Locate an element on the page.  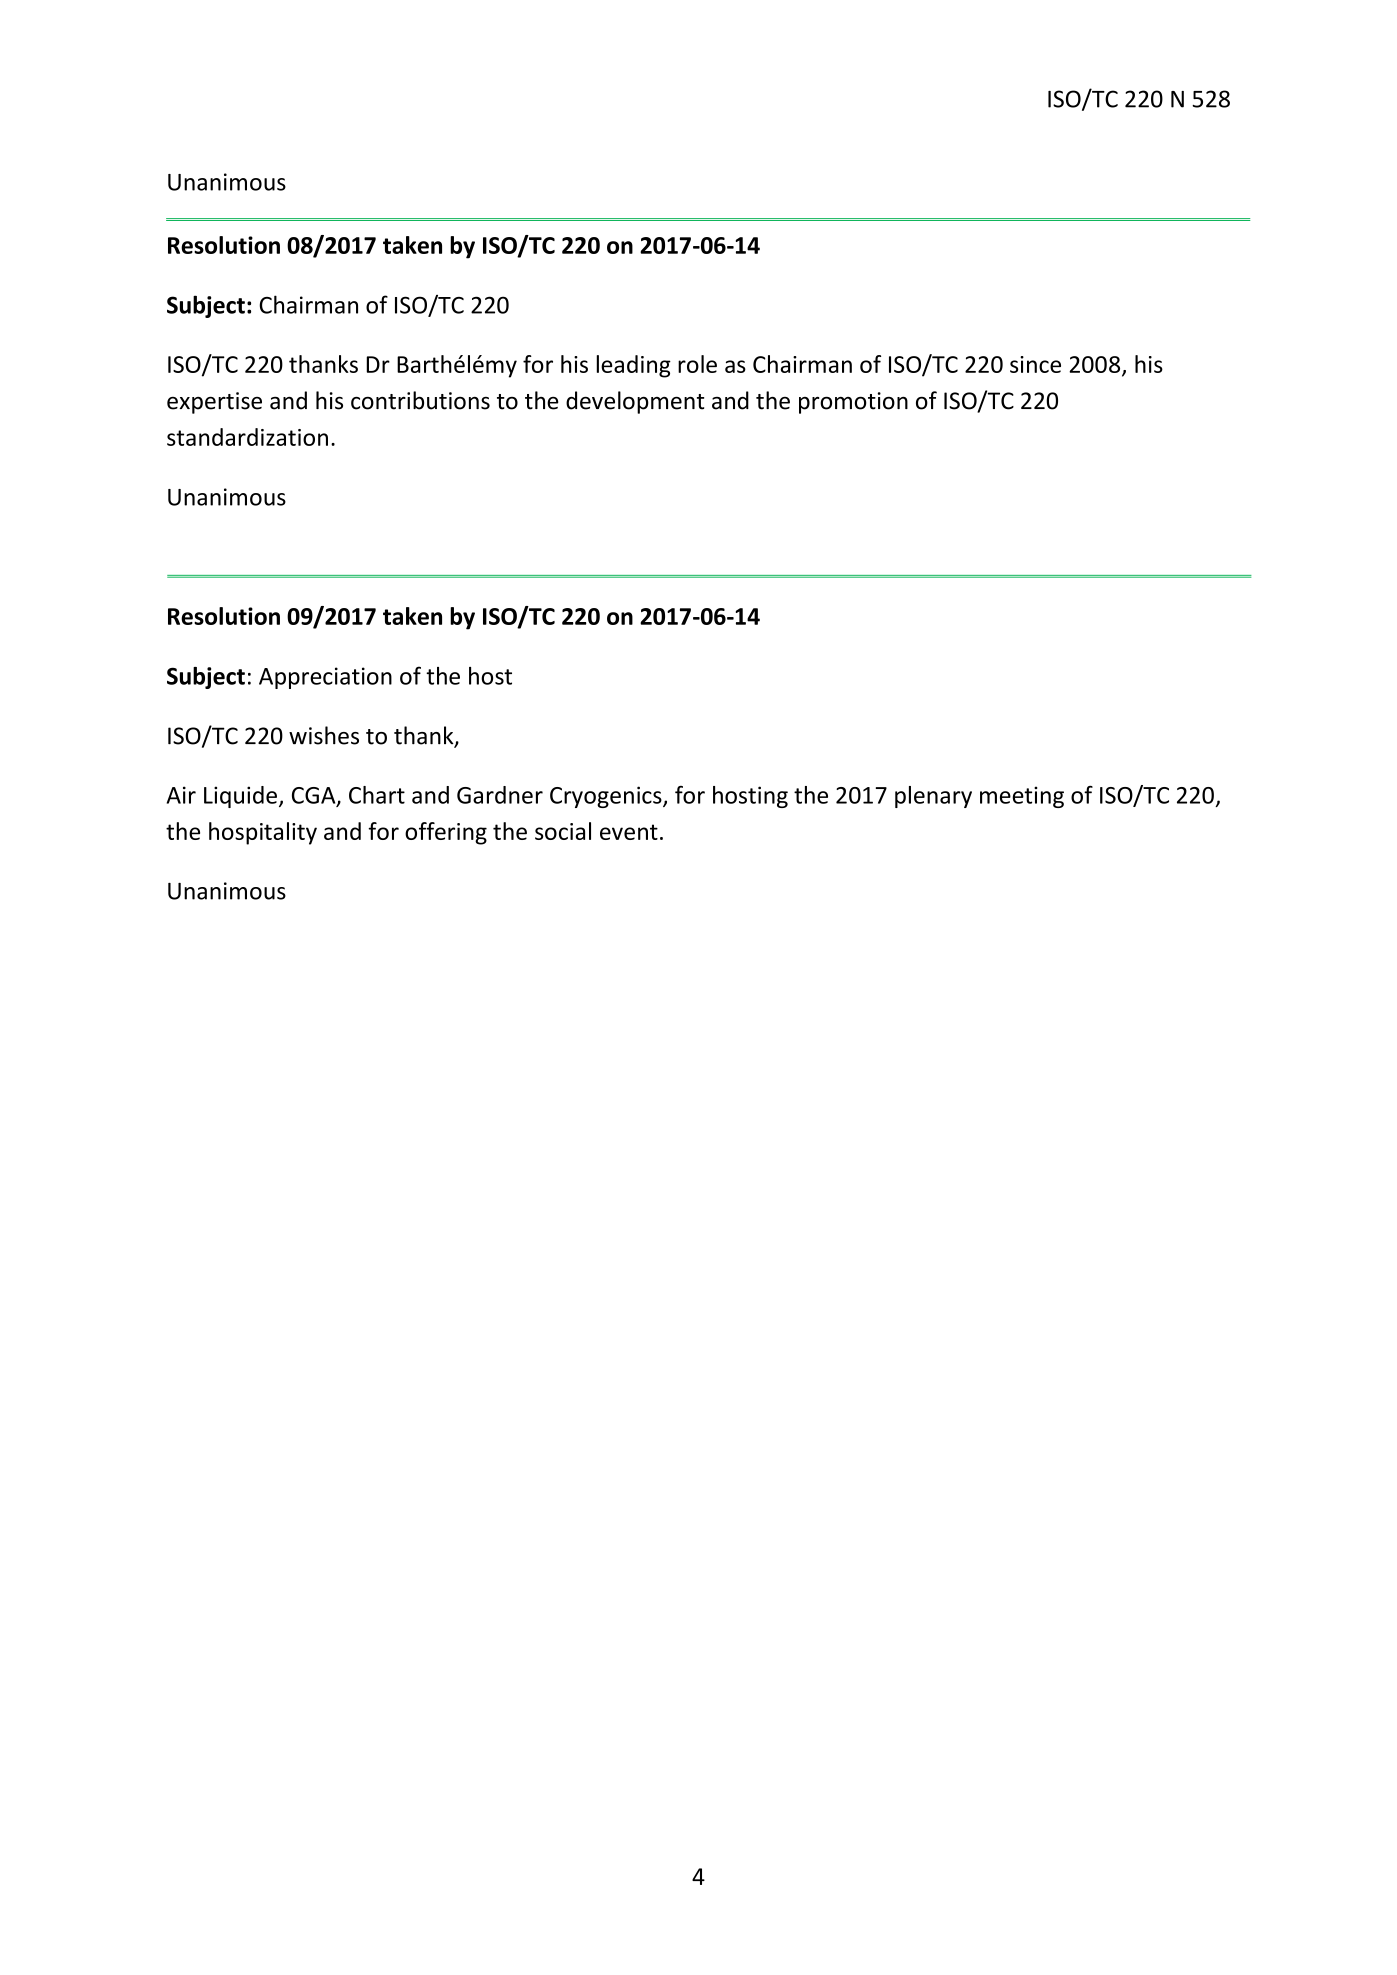
expertise is located at coordinates (214, 403).
